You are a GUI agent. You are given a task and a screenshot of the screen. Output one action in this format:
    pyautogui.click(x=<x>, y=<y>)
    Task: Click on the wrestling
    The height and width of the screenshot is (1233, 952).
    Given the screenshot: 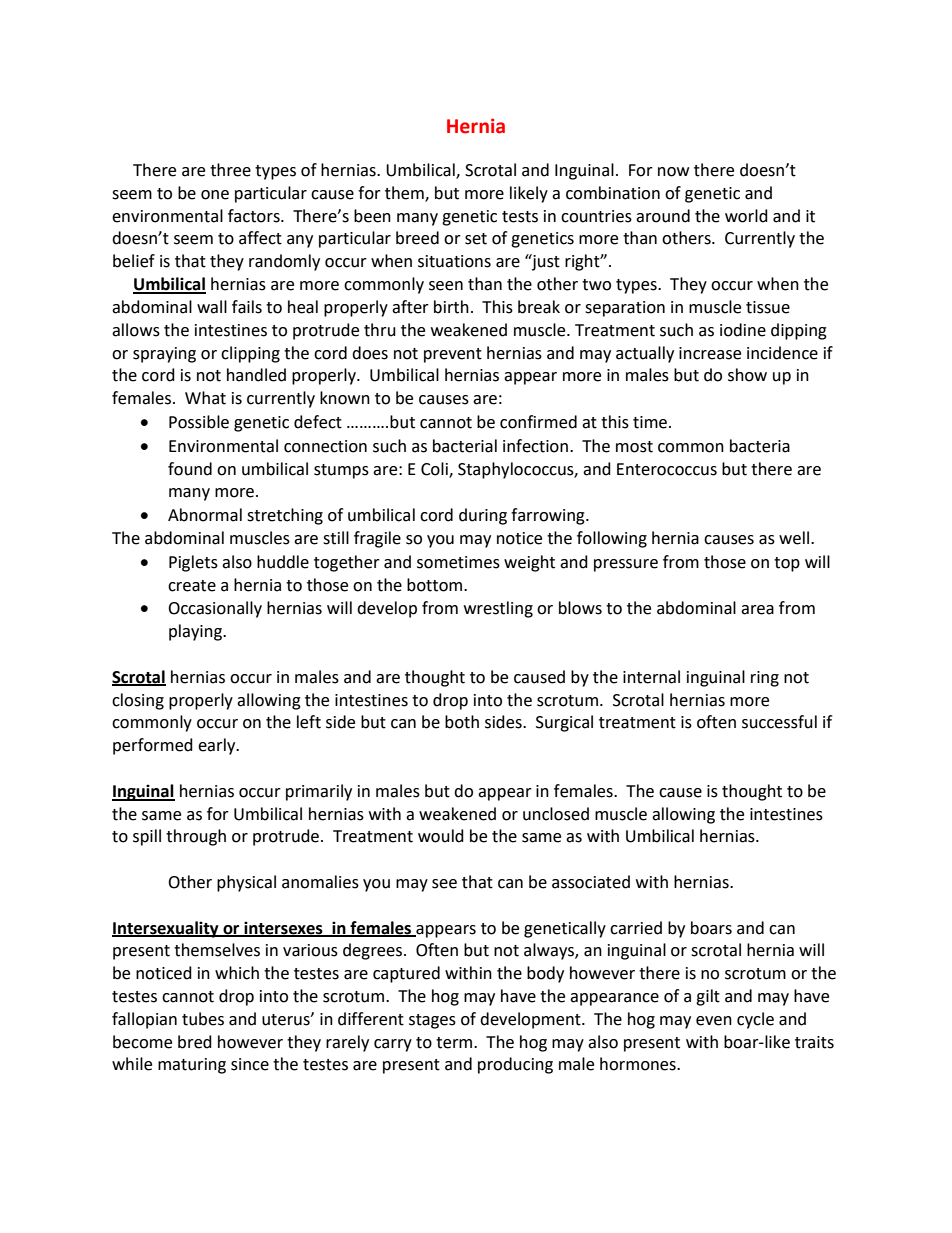 What is the action you would take?
    pyautogui.click(x=498, y=609)
